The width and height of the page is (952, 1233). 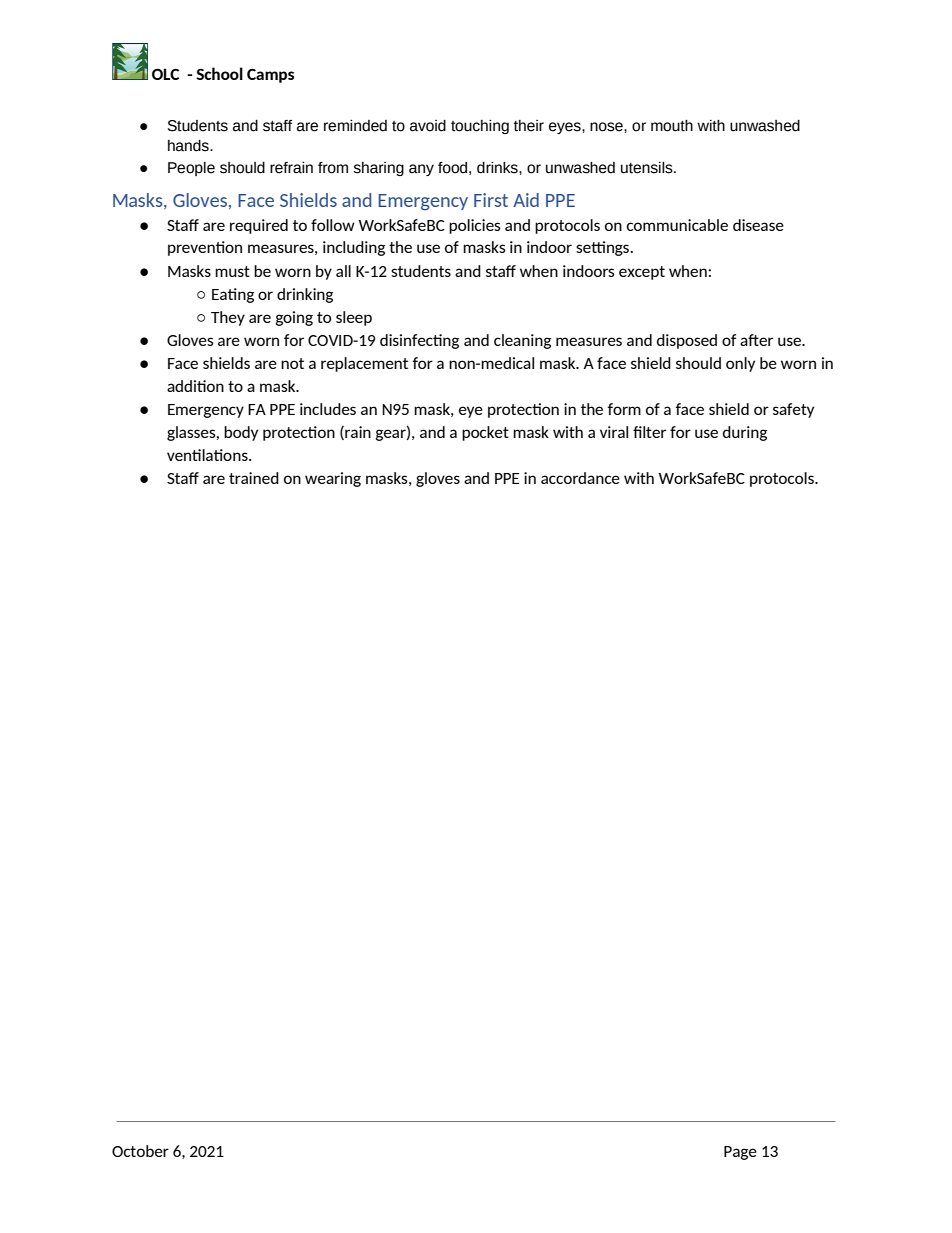 I want to click on accordance, so click(x=580, y=478).
